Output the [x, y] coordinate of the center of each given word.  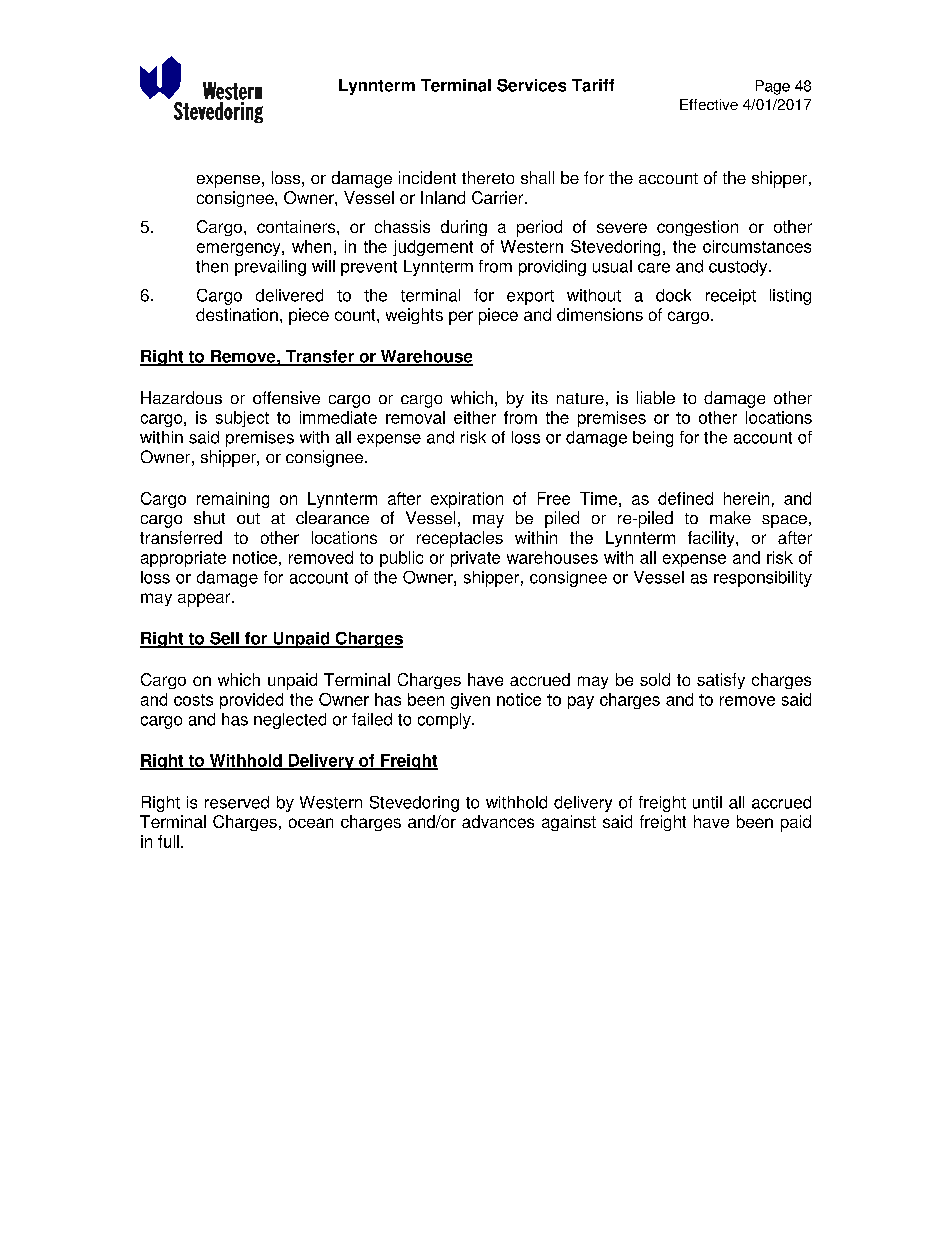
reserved [237, 802]
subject [242, 419]
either [475, 417]
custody [739, 268]
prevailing [270, 268]
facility [712, 539]
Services [531, 85]
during [464, 228]
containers [297, 226]
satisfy [721, 681]
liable [656, 397]
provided [251, 701]
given [470, 701]
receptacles [460, 539]
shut [209, 517]
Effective [709, 104]
